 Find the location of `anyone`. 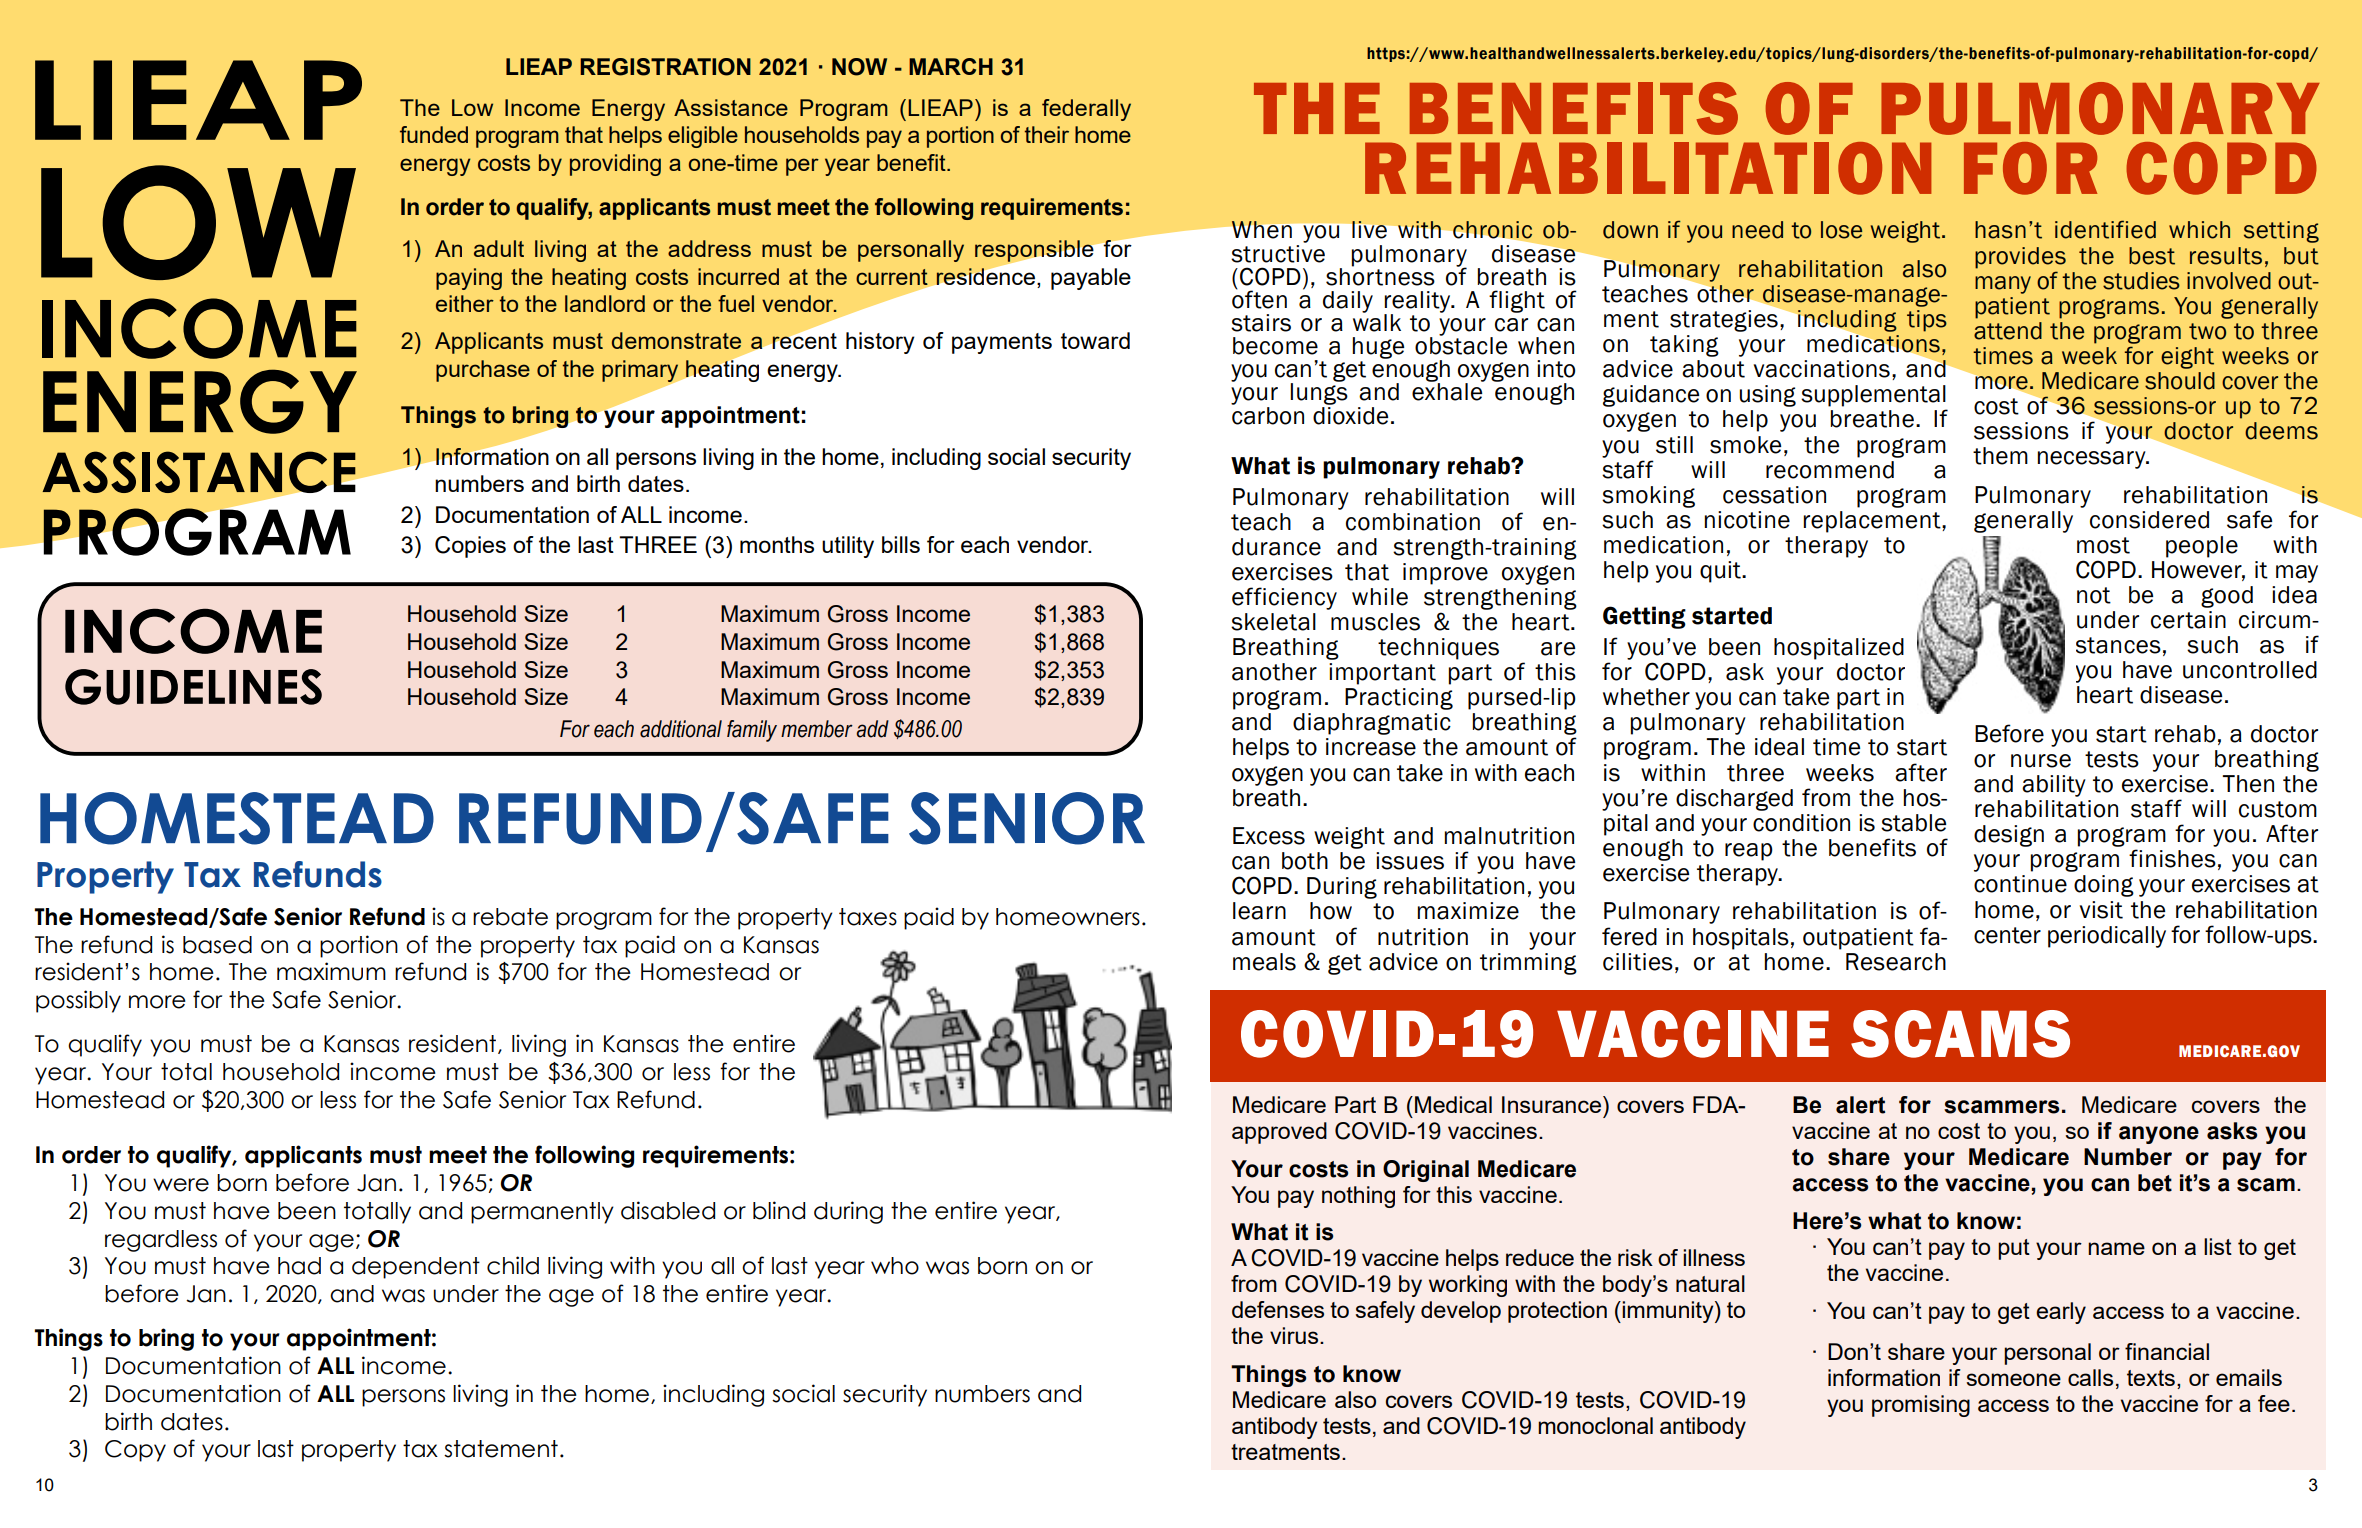

anyone is located at coordinates (2159, 1135).
